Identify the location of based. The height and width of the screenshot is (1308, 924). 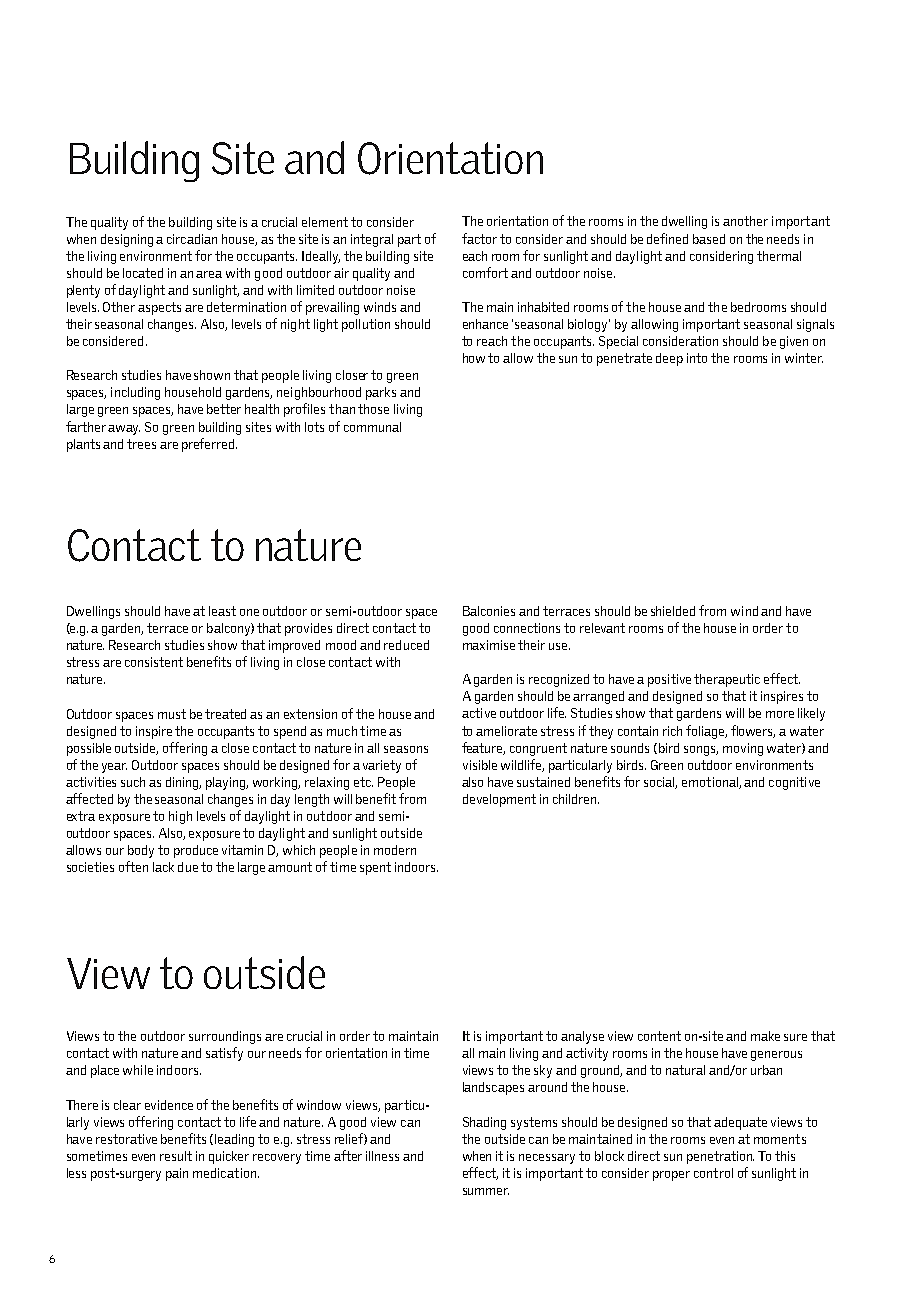
(709, 239).
